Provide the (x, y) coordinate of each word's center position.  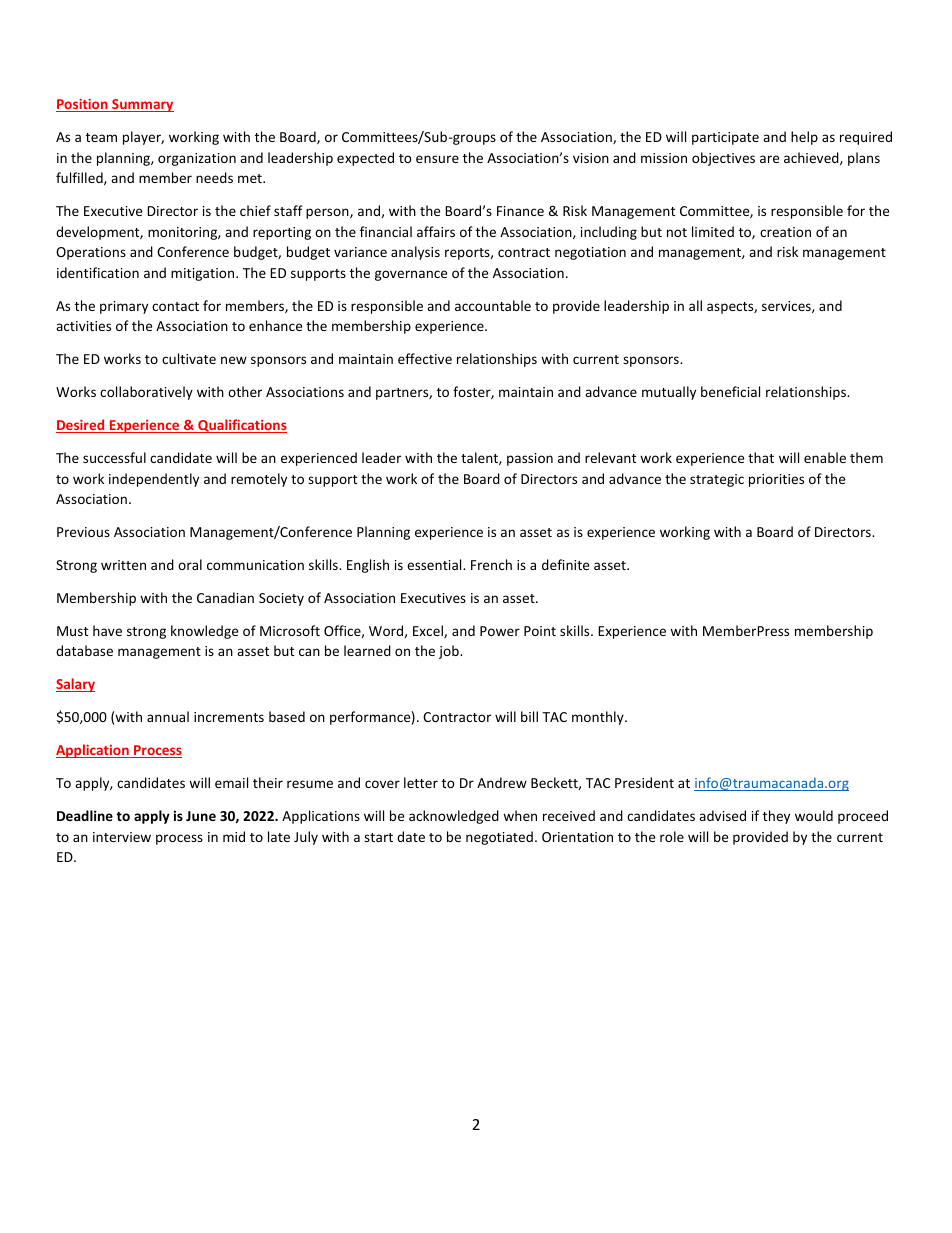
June (201, 816)
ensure (437, 159)
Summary (142, 105)
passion (530, 459)
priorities (776, 480)
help (804, 138)
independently (154, 480)
